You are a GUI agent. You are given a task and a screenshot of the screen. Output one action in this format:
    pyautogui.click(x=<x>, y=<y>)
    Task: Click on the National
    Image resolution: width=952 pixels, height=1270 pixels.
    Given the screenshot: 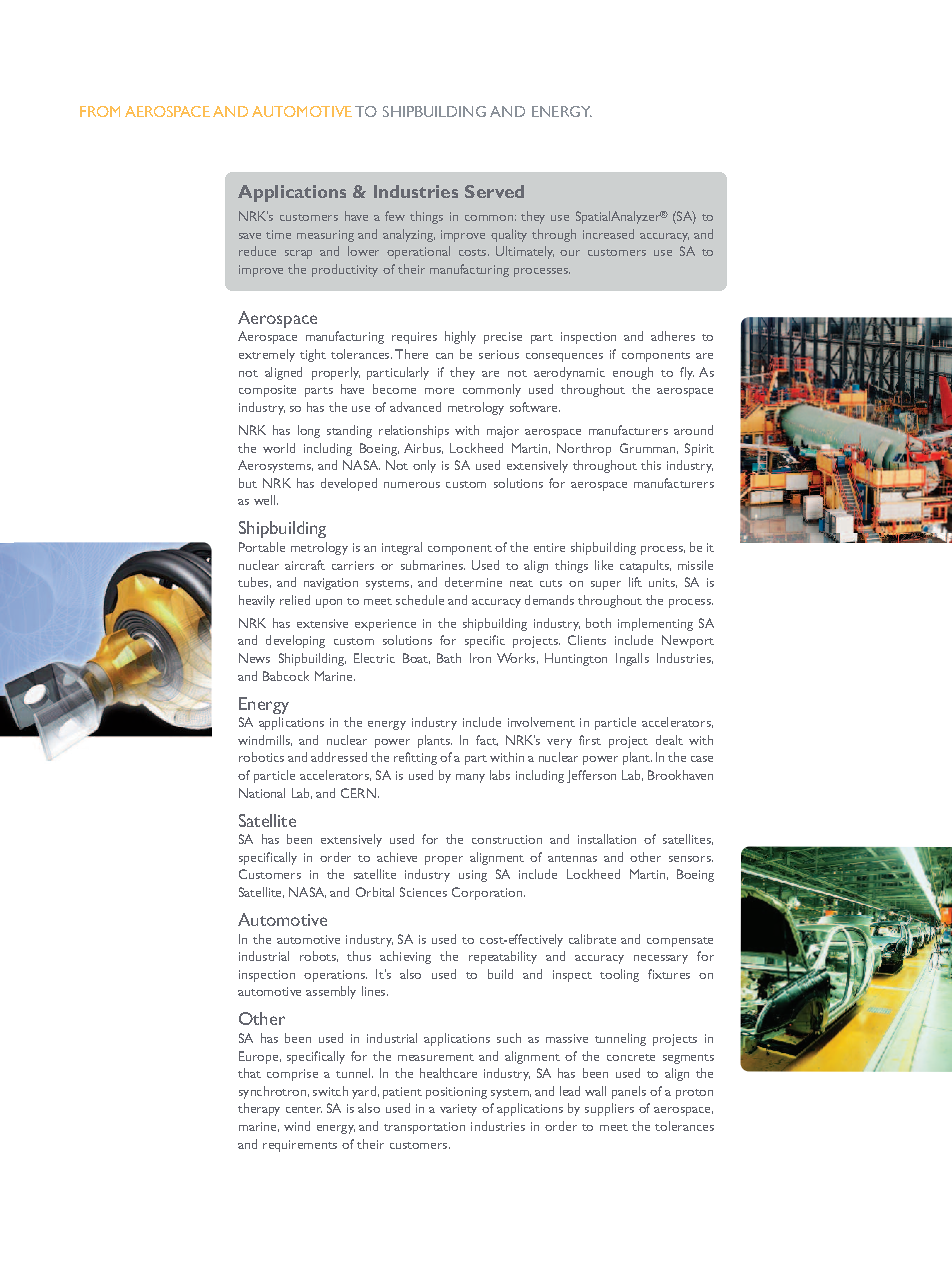 What is the action you would take?
    pyautogui.click(x=262, y=793)
